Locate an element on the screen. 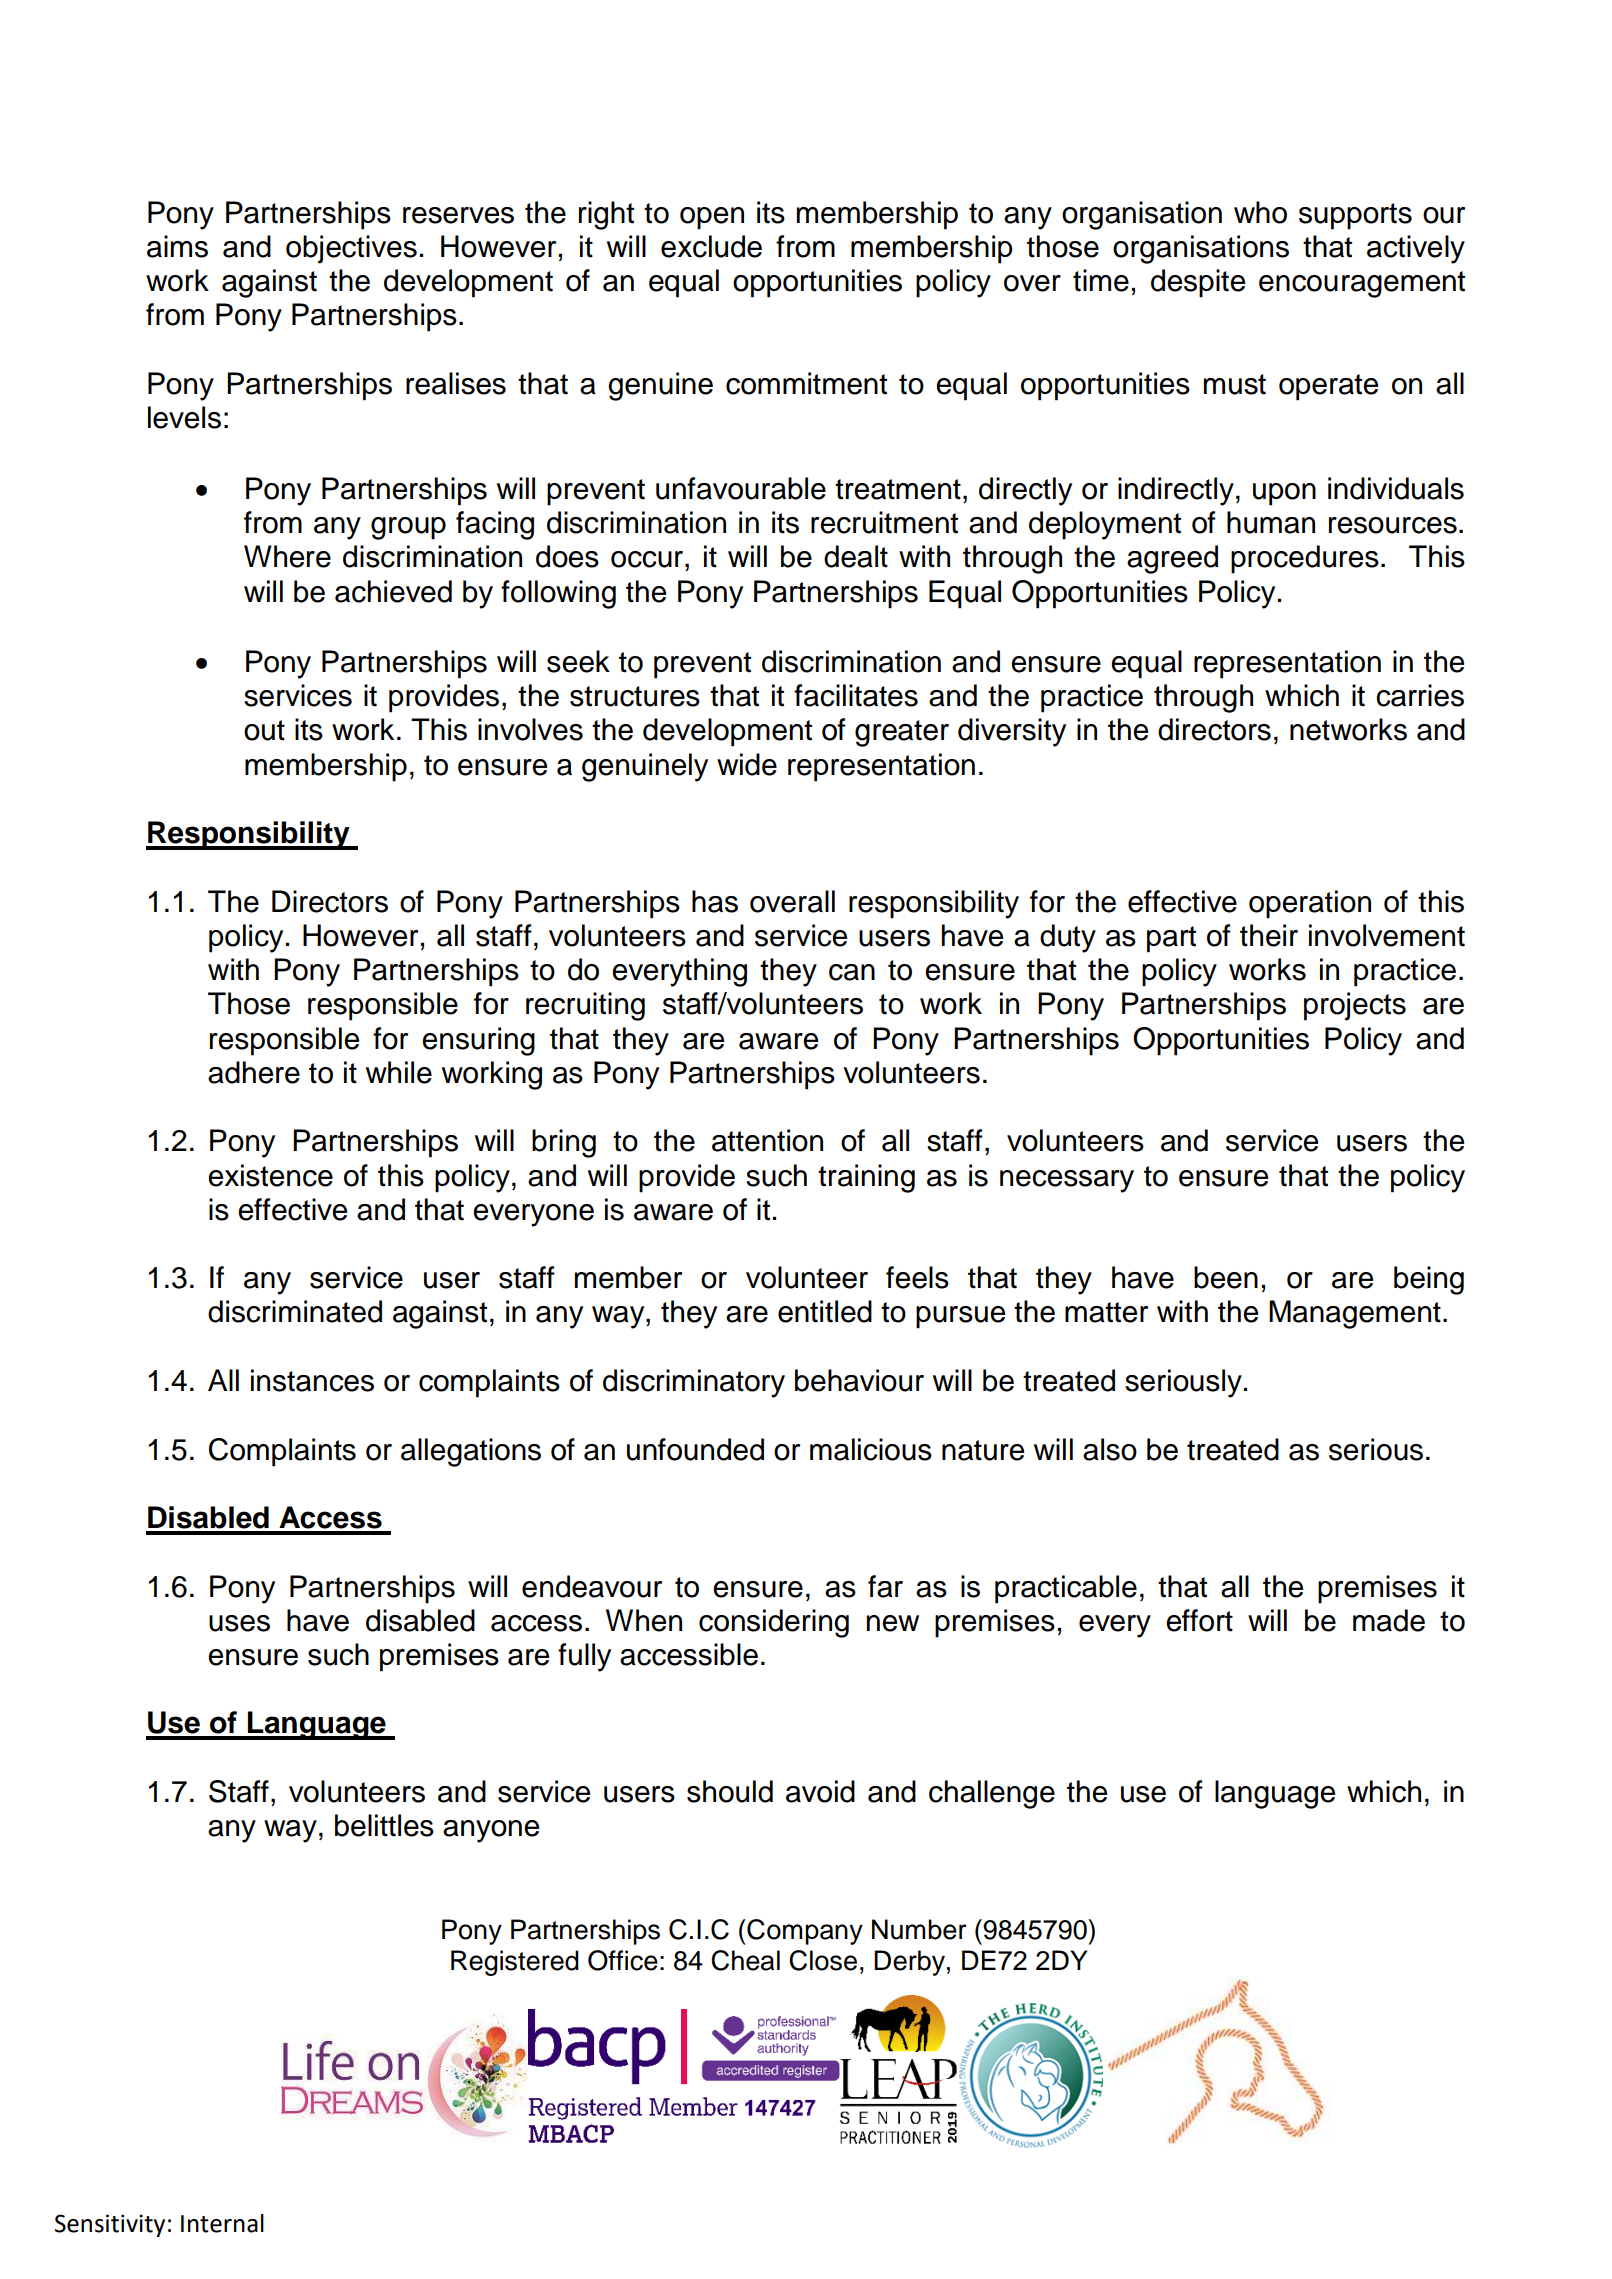 This screenshot has width=1612, height=2279. considering is located at coordinates (774, 1623).
